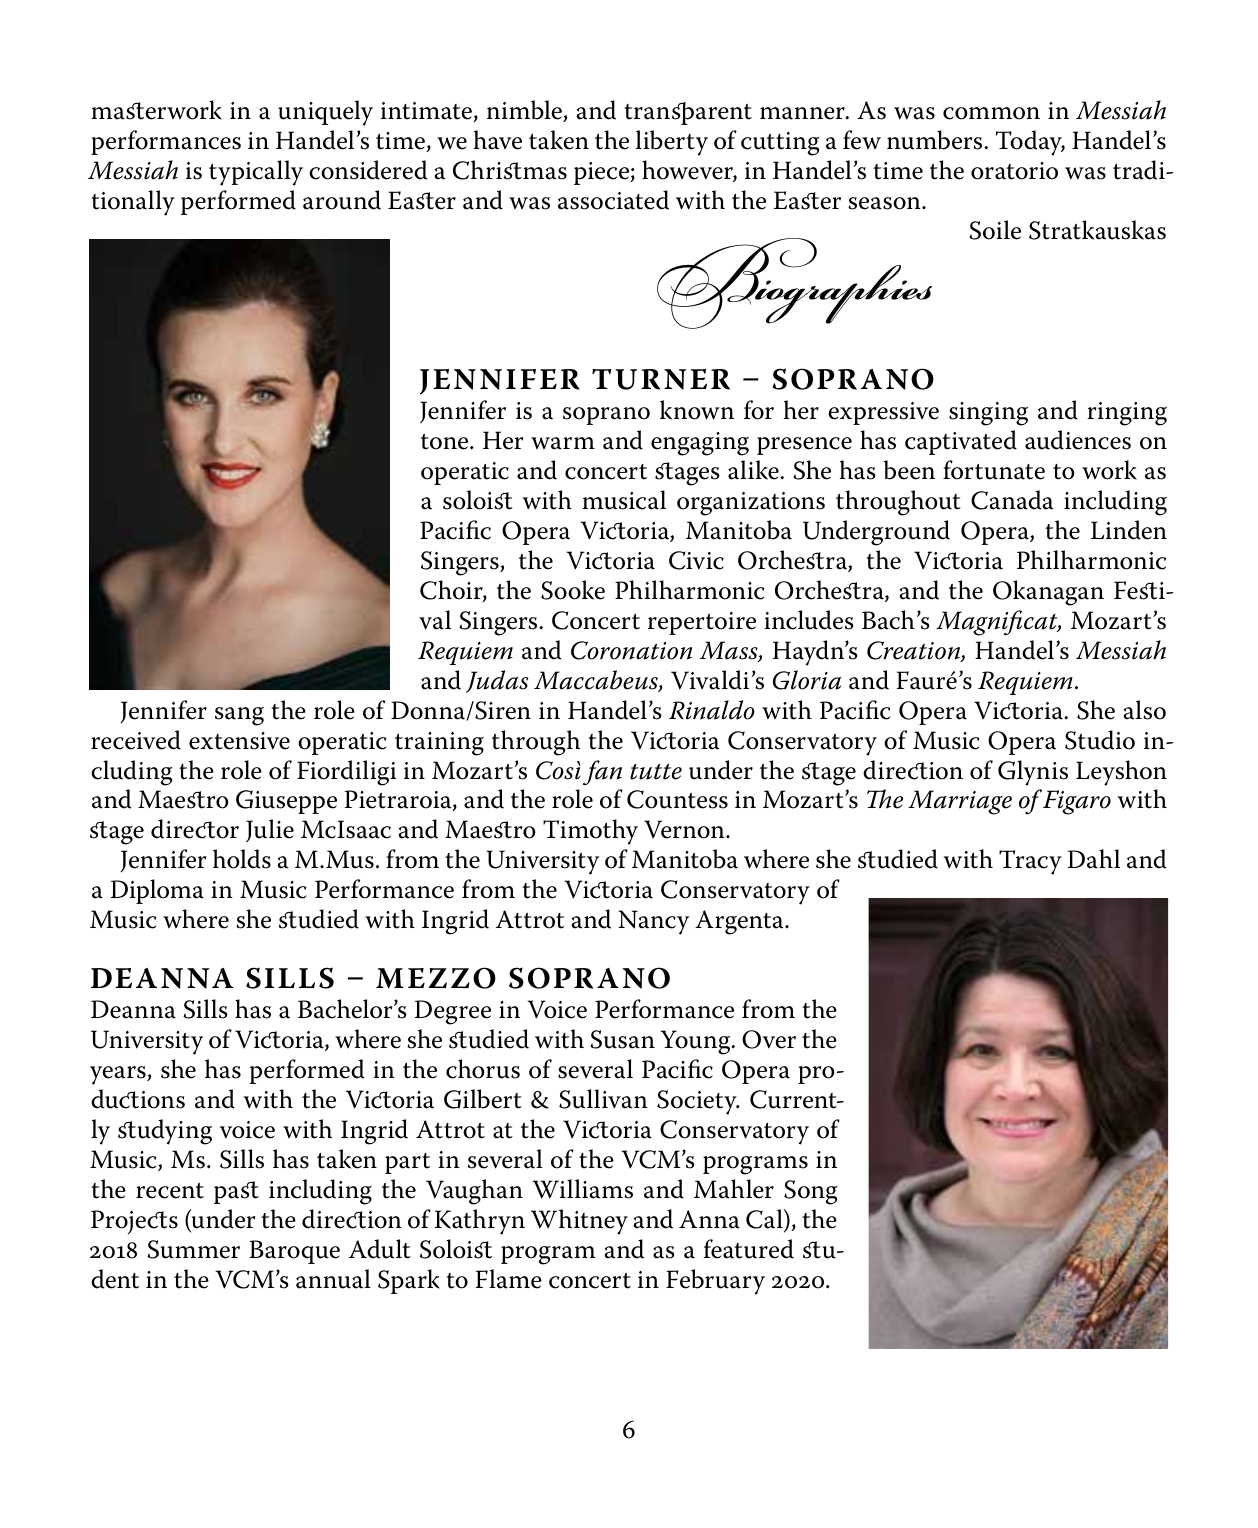 Image resolution: width=1258 pixels, height=1528 pixels. Describe the element at coordinates (286, 802) in the screenshot. I see `Giuseppe` at that location.
